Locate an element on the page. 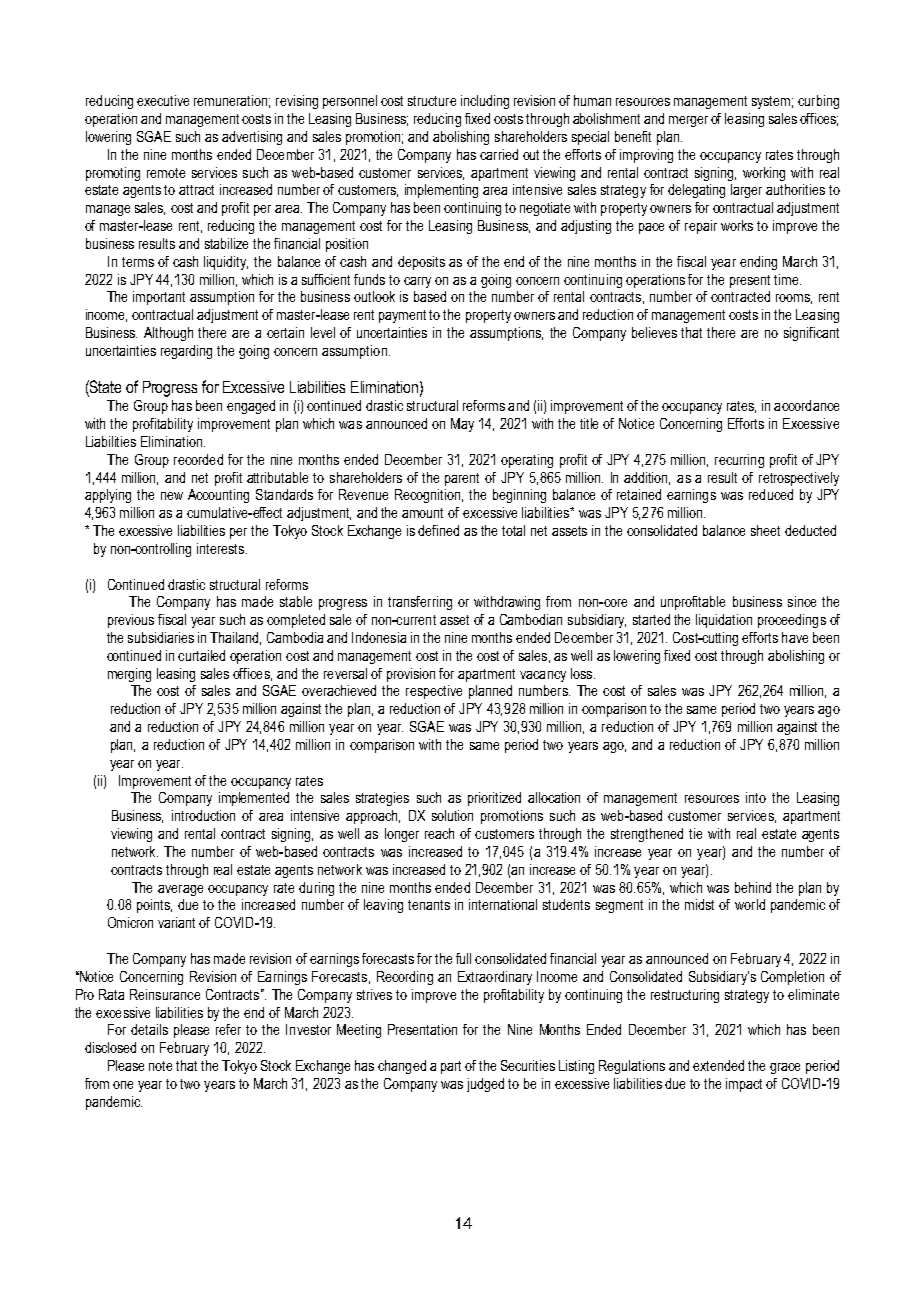  implemented is located at coordinates (254, 799).
